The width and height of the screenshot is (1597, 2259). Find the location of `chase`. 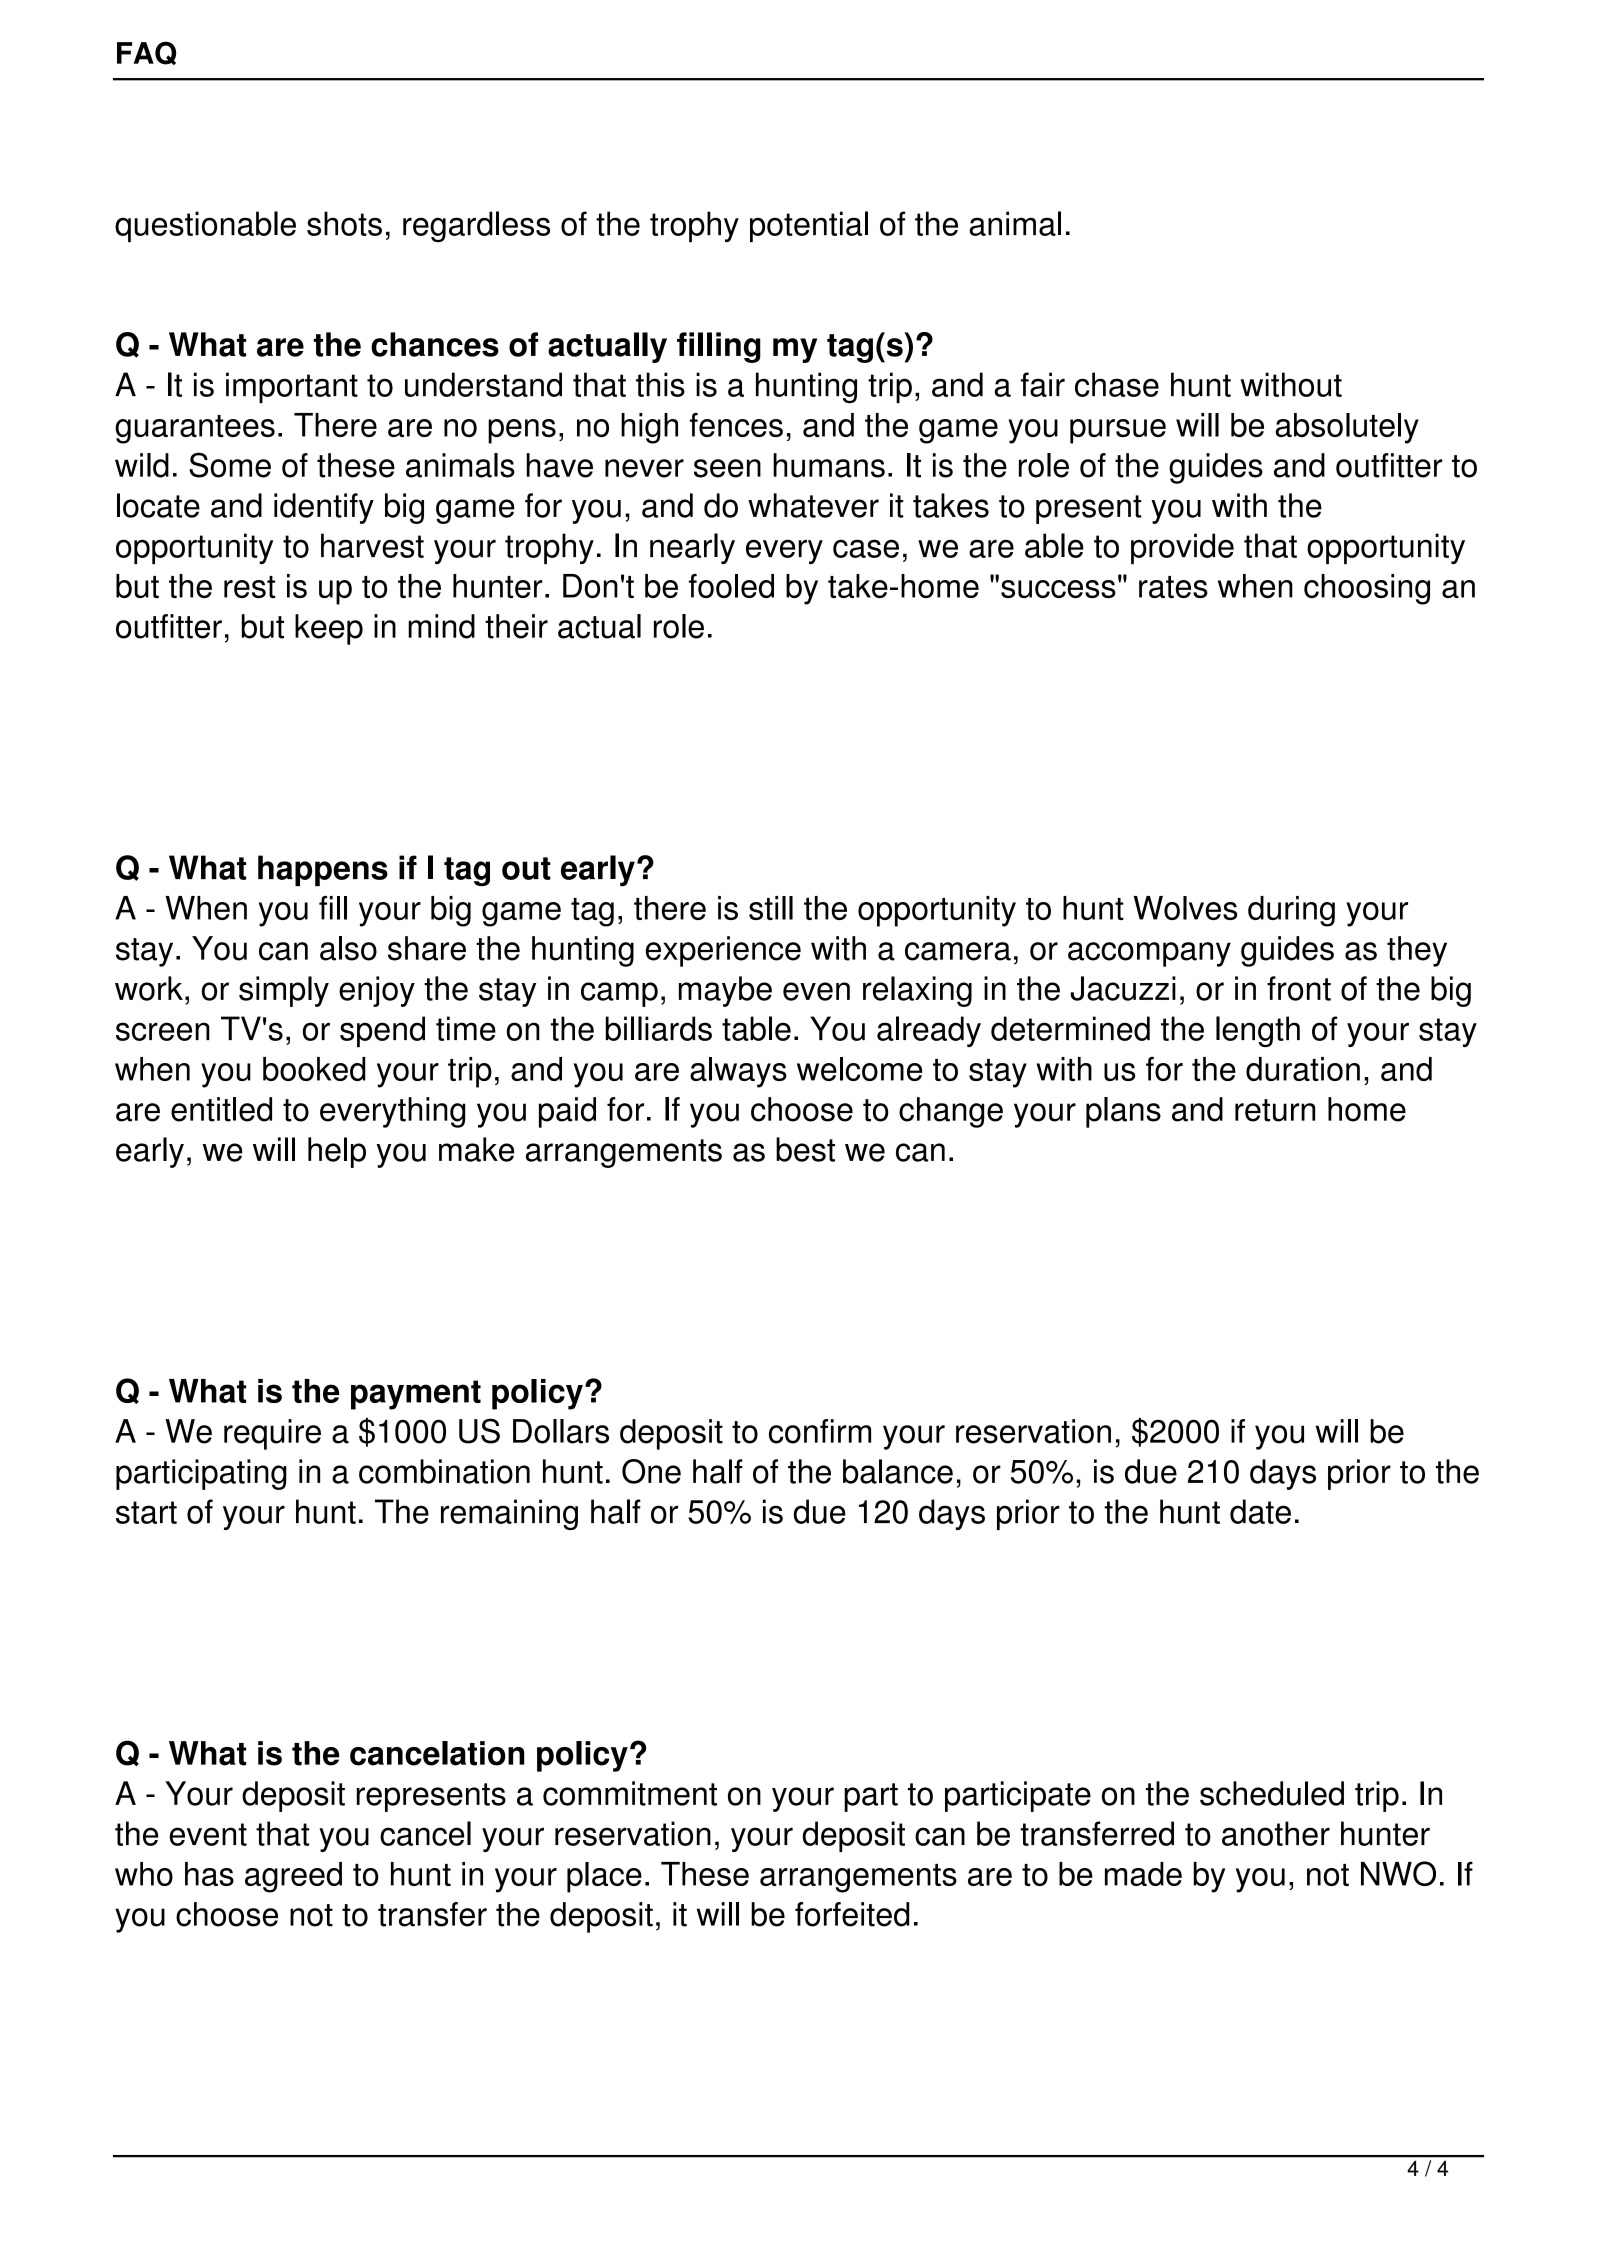

chase is located at coordinates (1117, 384).
